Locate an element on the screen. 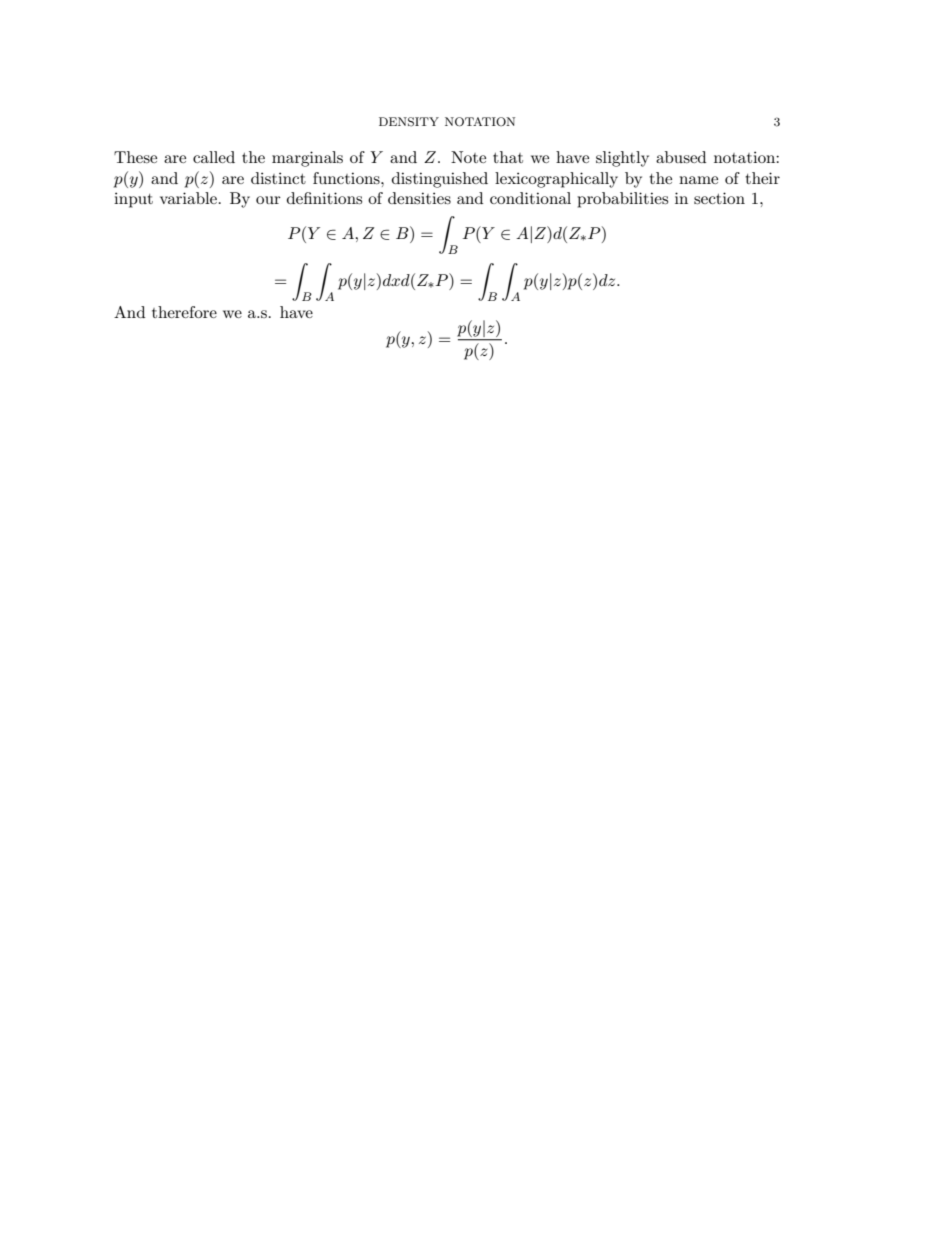  probabilities is located at coordinates (622, 200).
